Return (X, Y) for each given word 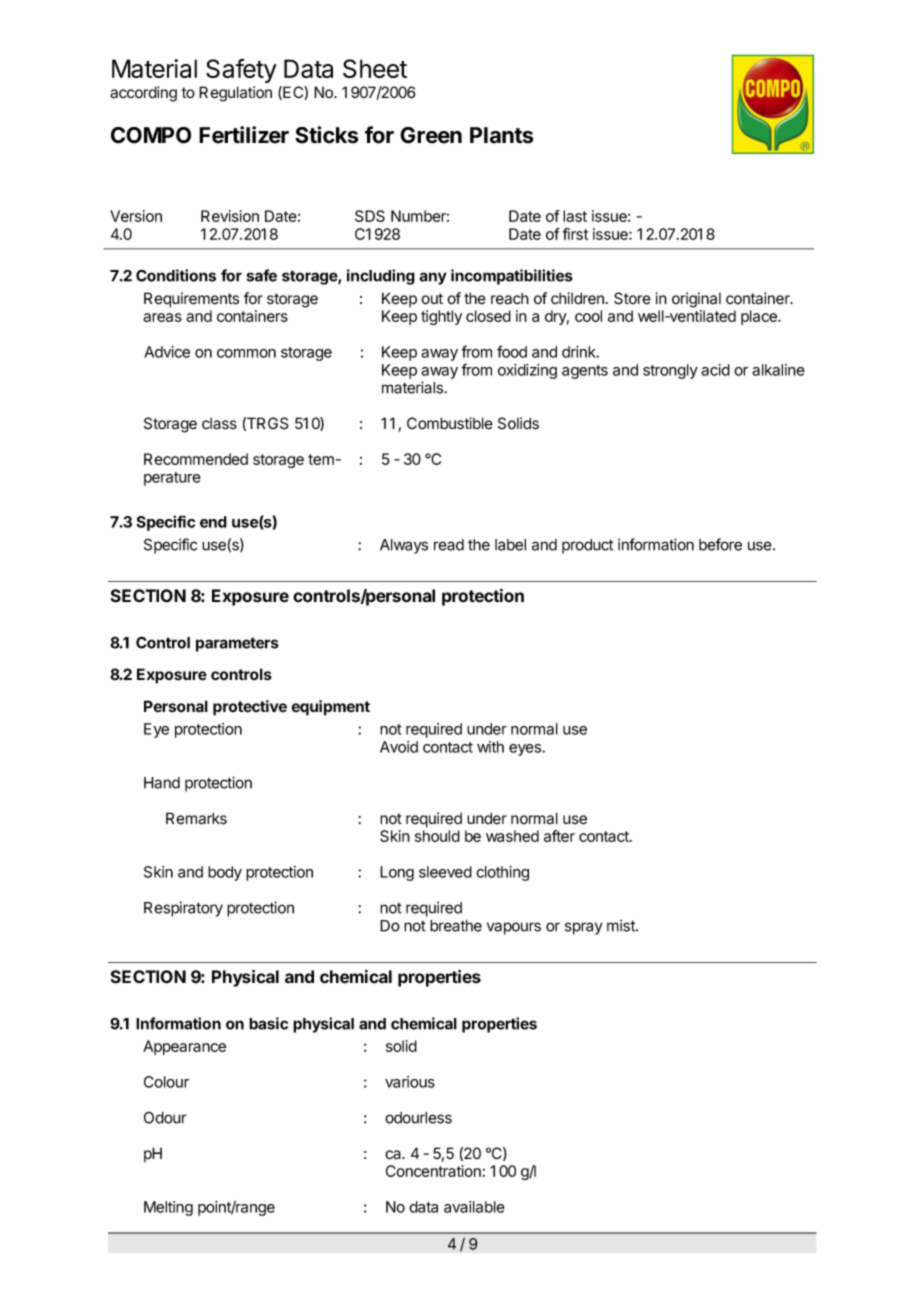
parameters (237, 644)
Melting (168, 1208)
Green (431, 135)
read (449, 545)
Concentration (433, 1171)
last (575, 216)
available (474, 1207)
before (720, 544)
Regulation (235, 94)
